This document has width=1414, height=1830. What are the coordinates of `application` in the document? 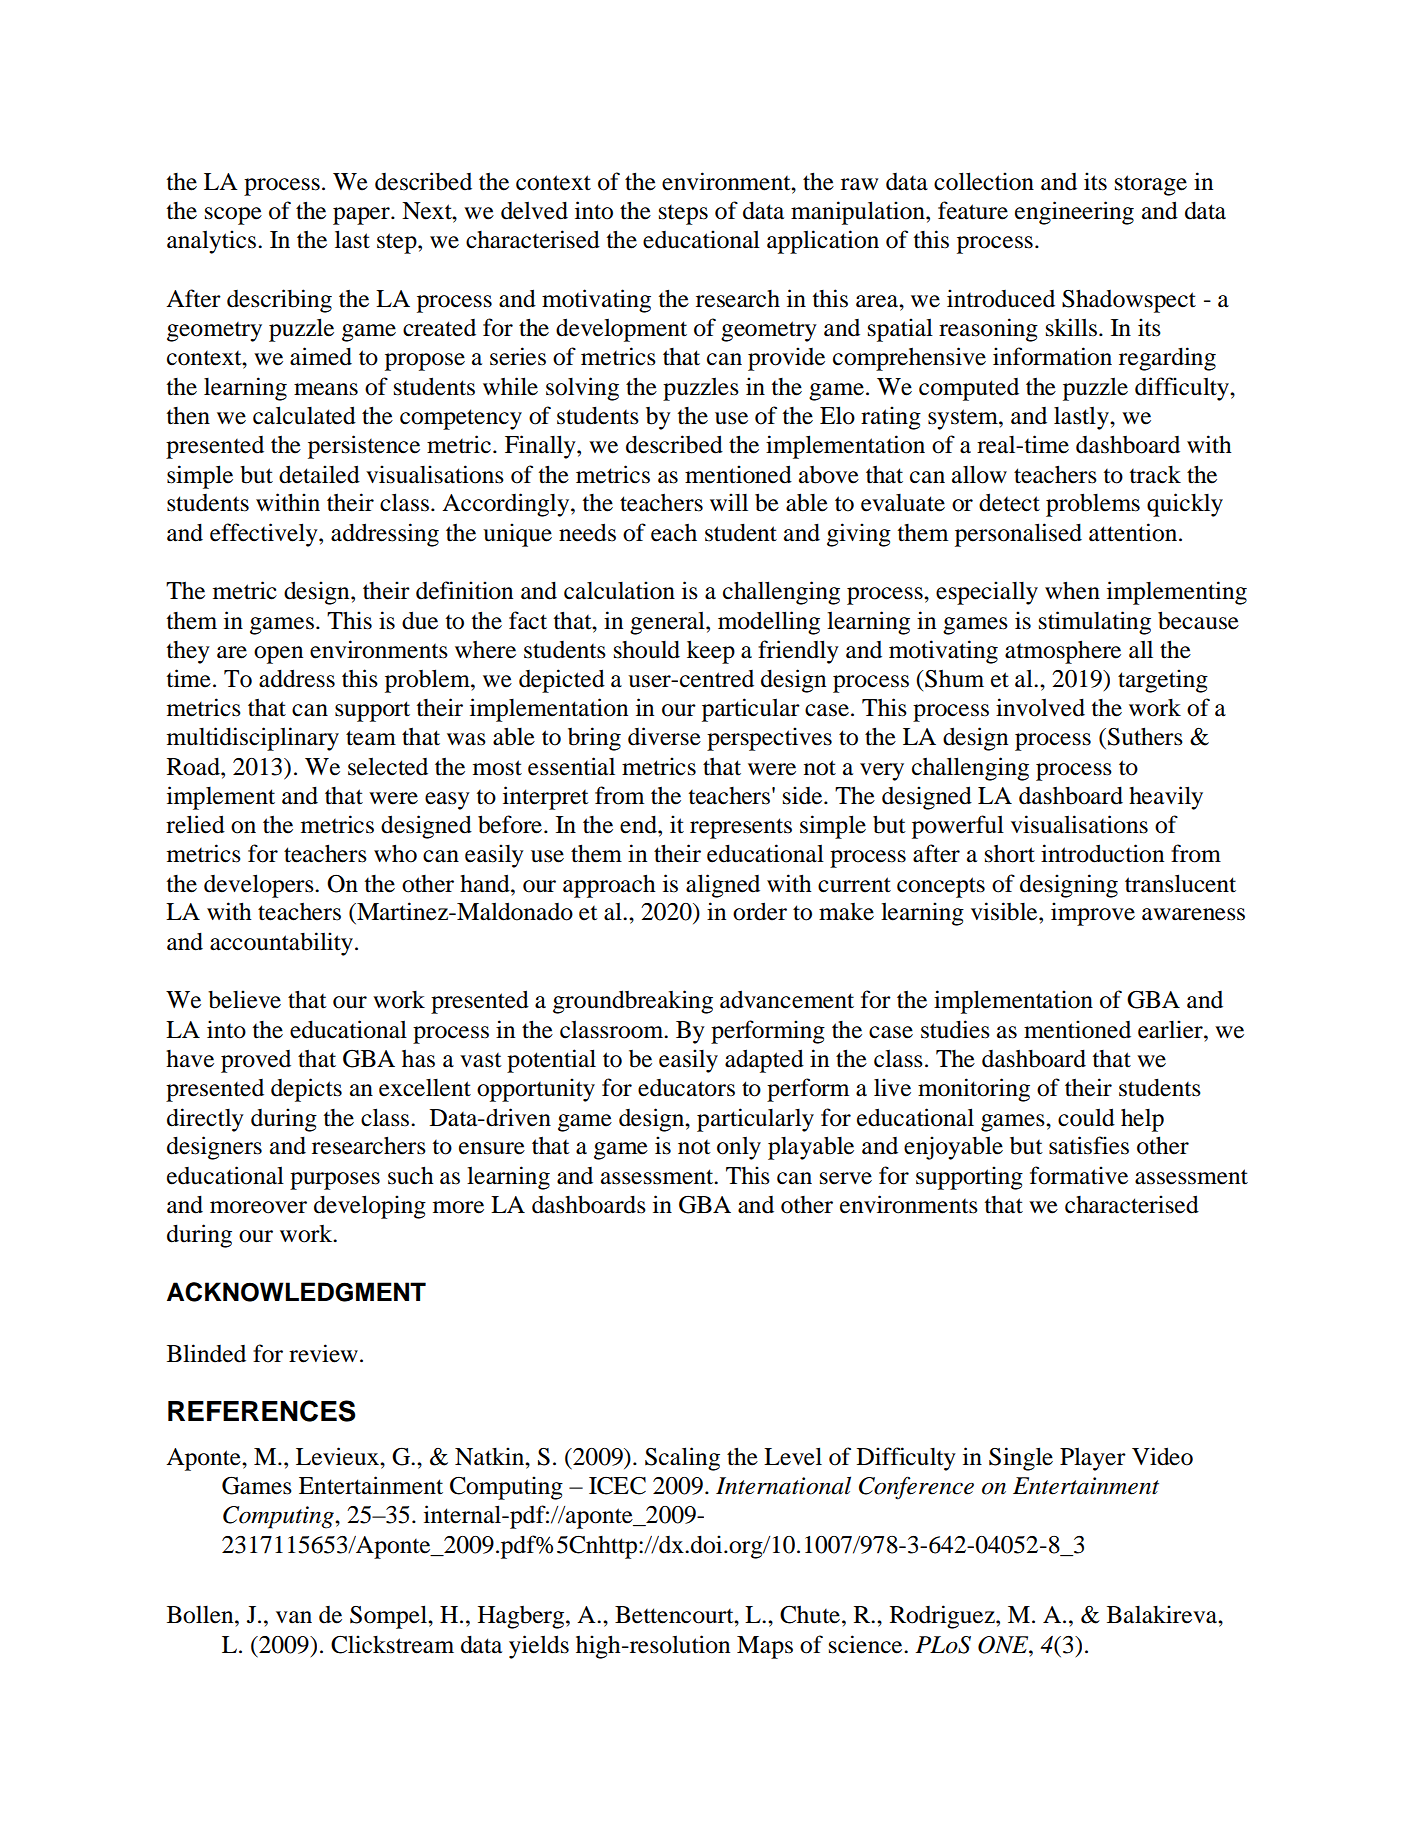 It's located at (823, 242).
